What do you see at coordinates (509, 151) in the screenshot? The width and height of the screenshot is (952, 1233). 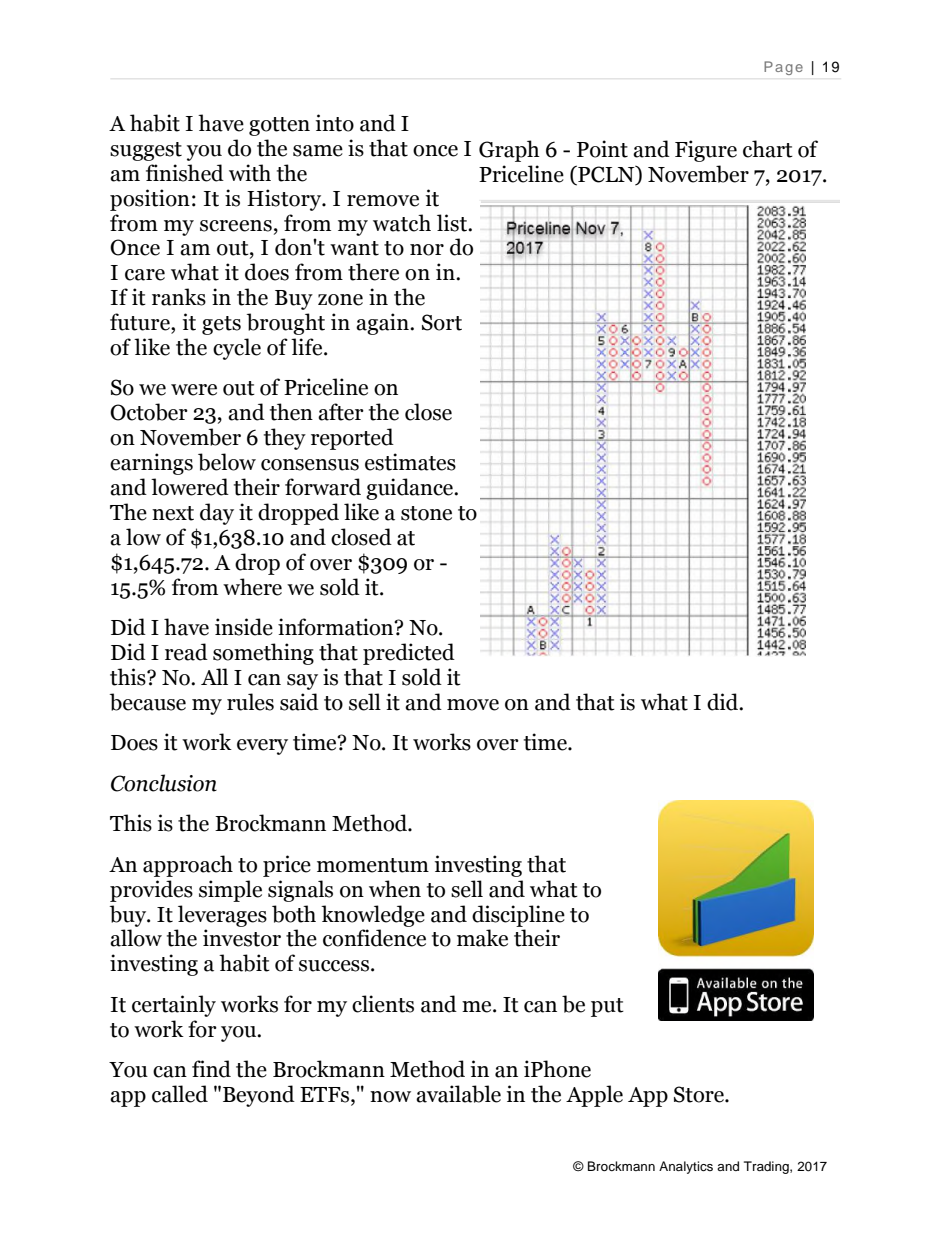 I see `Graph` at bounding box center [509, 151].
